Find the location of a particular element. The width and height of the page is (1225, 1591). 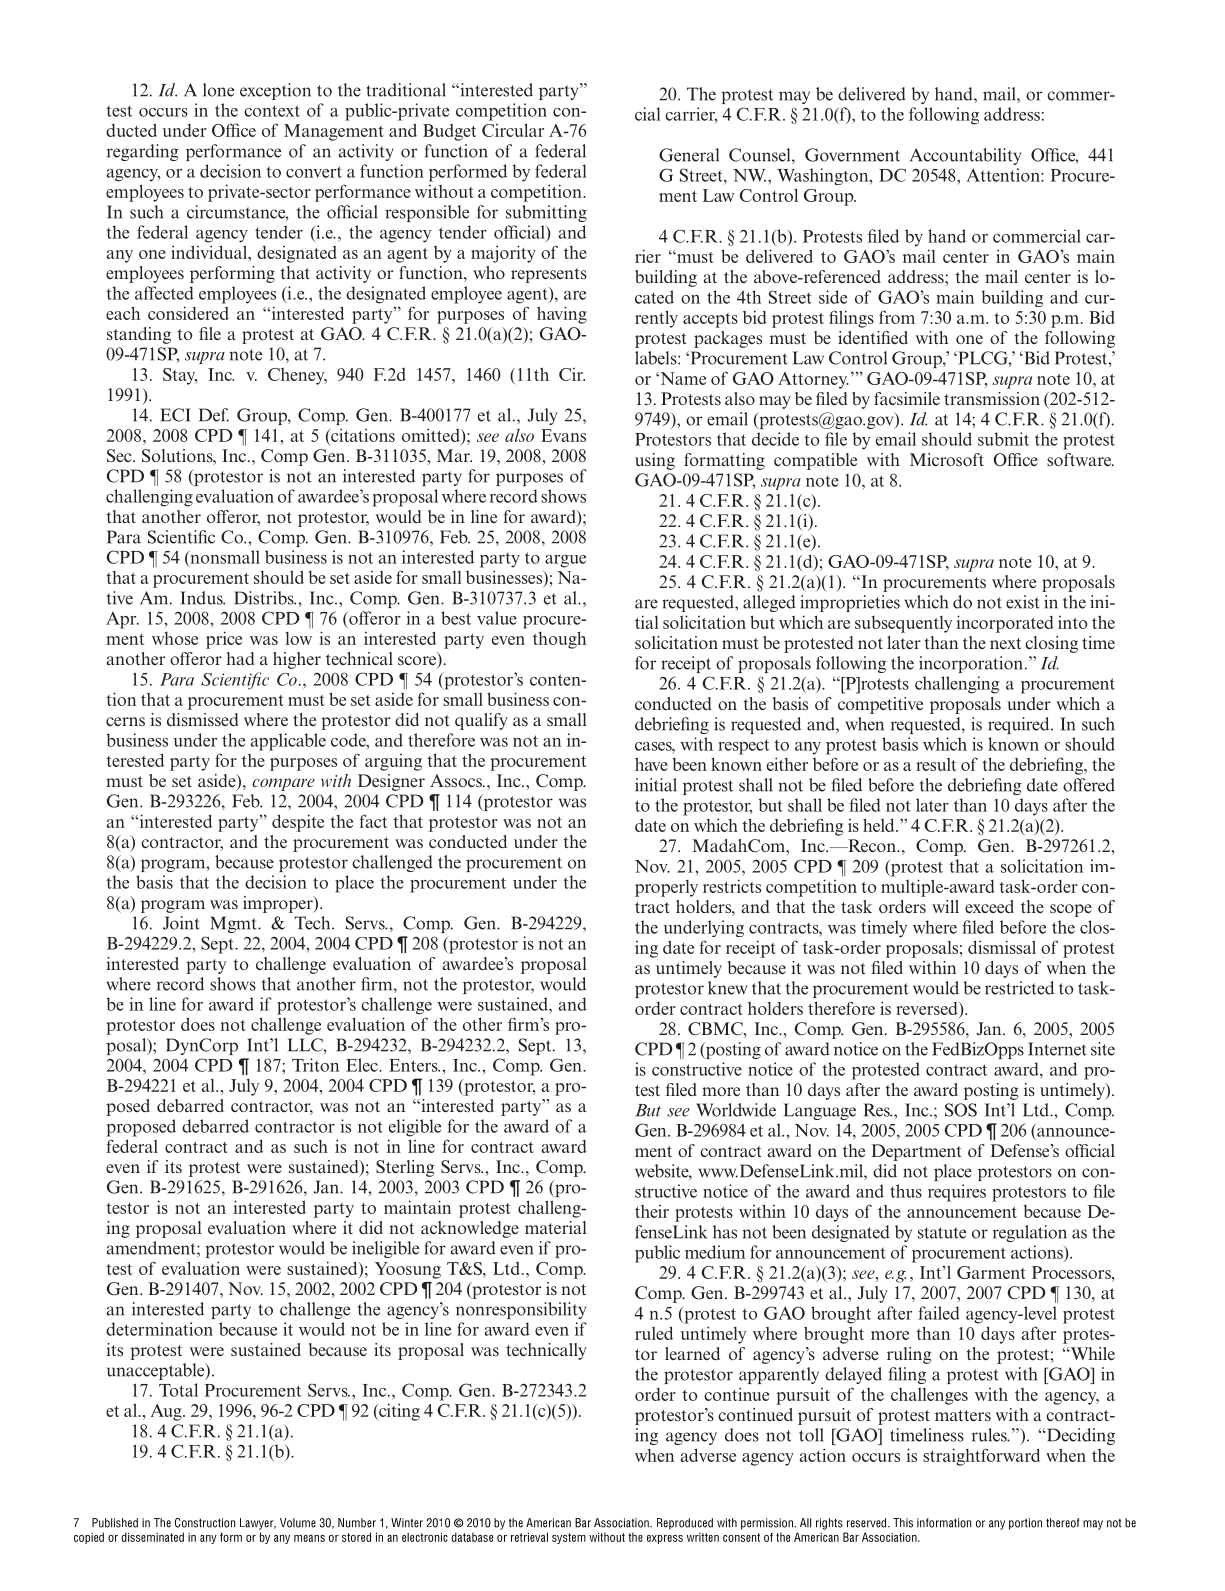

lone is located at coordinates (218, 90).
